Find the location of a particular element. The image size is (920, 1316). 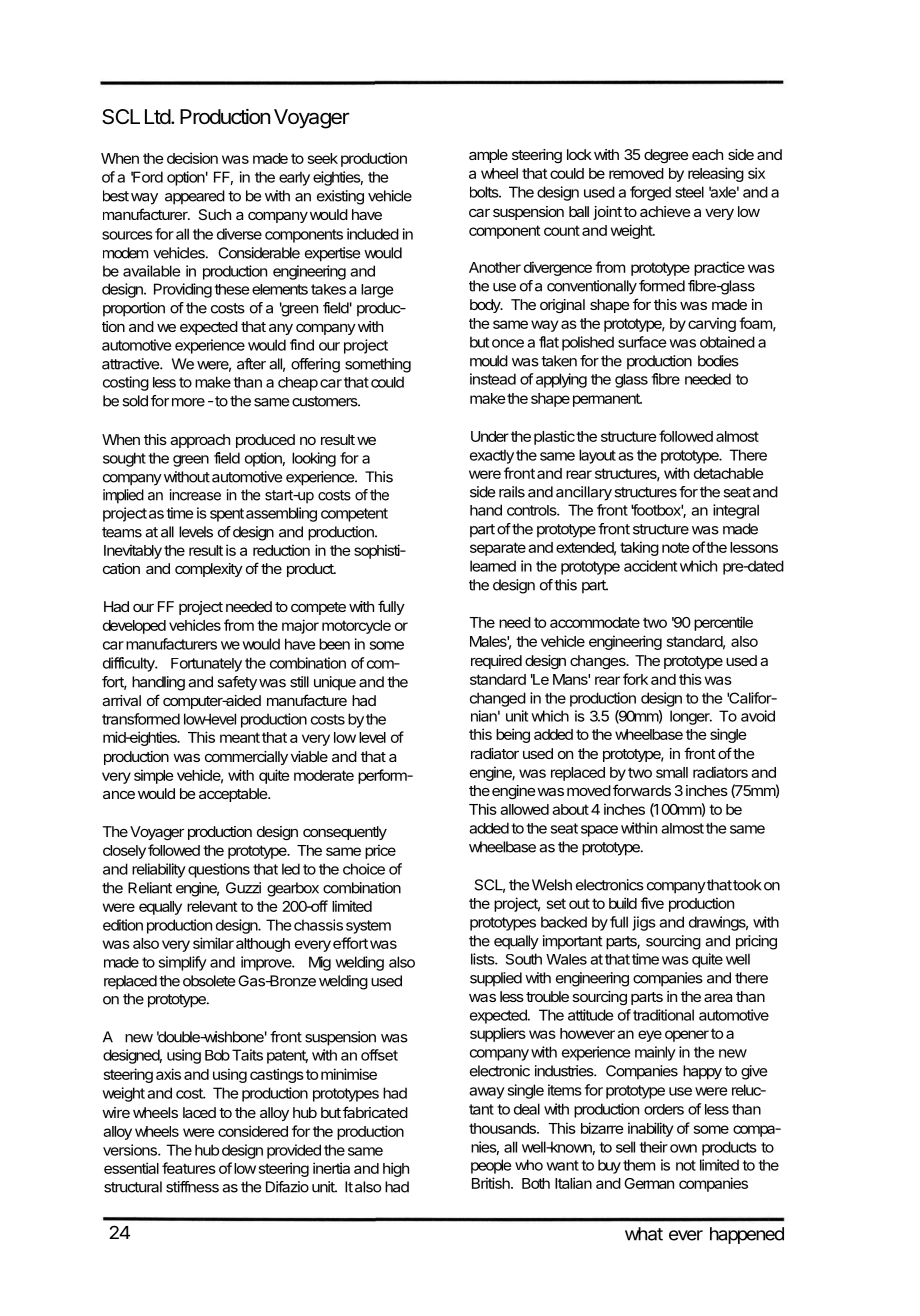

safety is located at coordinates (237, 683).
